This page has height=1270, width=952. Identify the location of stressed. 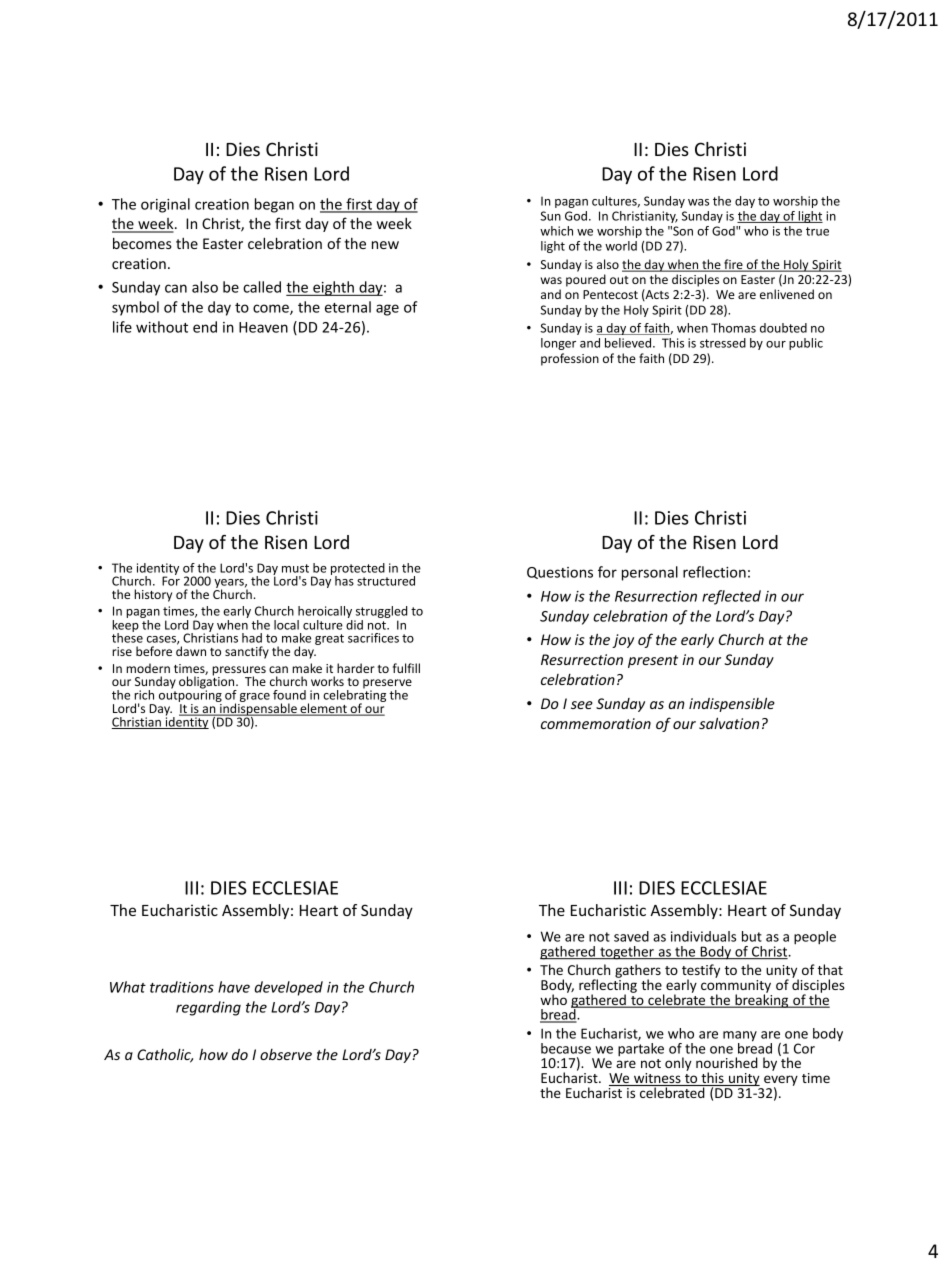
(723, 343).
